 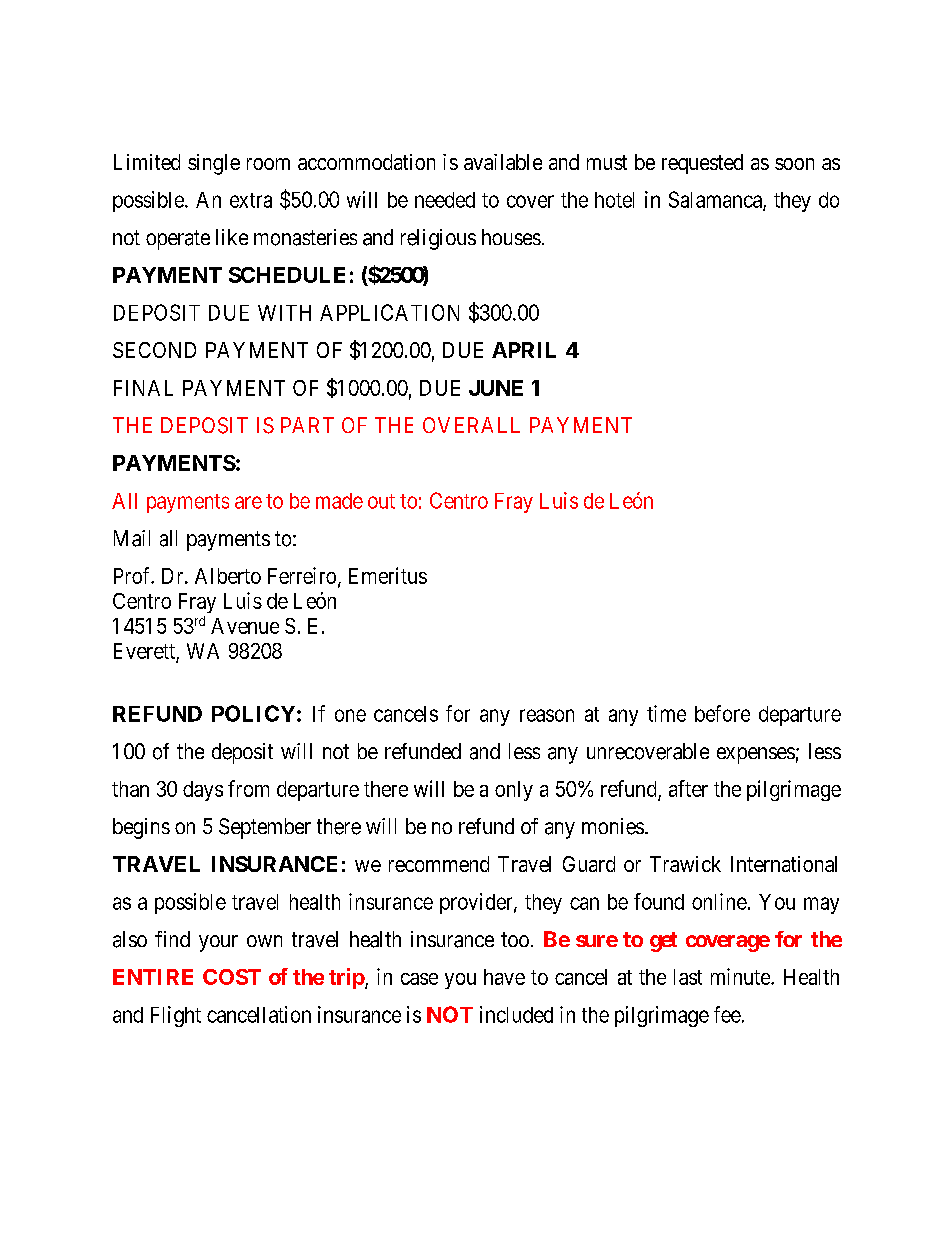 I want to click on before, so click(x=722, y=713).
